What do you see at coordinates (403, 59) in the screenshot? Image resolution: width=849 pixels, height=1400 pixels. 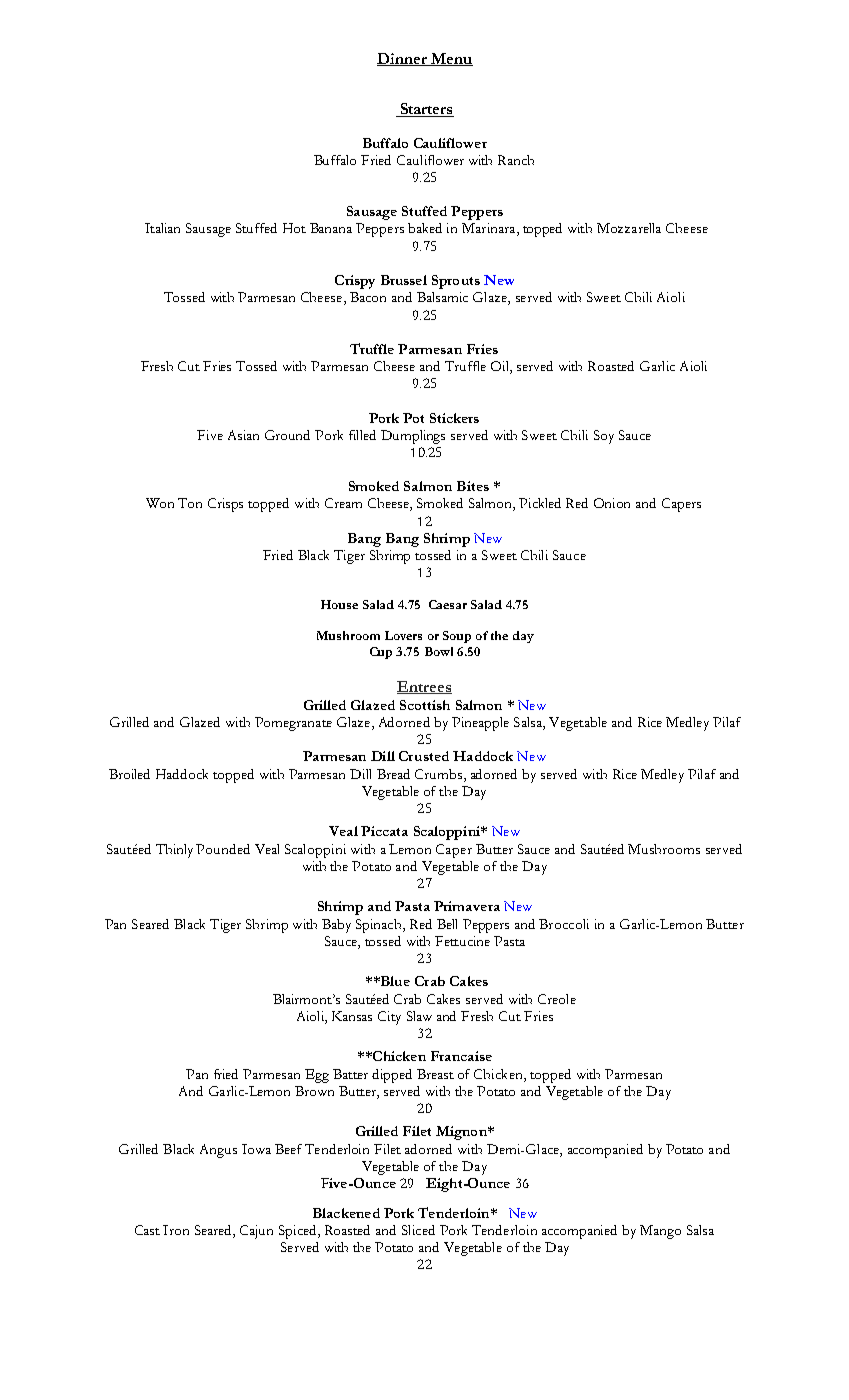 I see `Dinner` at bounding box center [403, 59].
